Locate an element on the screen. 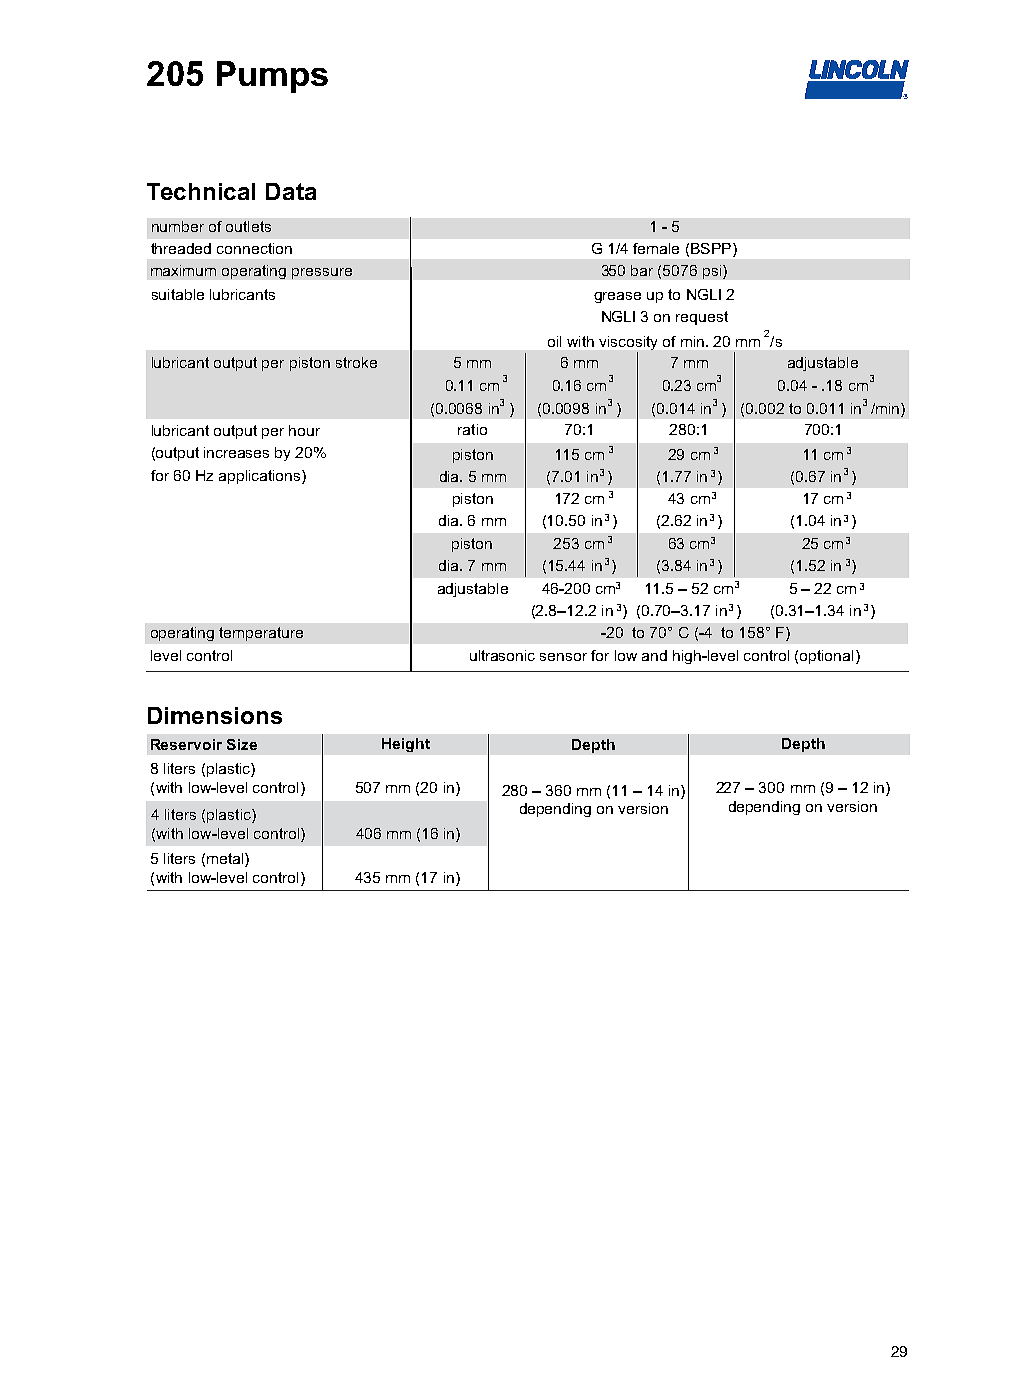 This screenshot has height=1374, width=1034. optional is located at coordinates (826, 657).
